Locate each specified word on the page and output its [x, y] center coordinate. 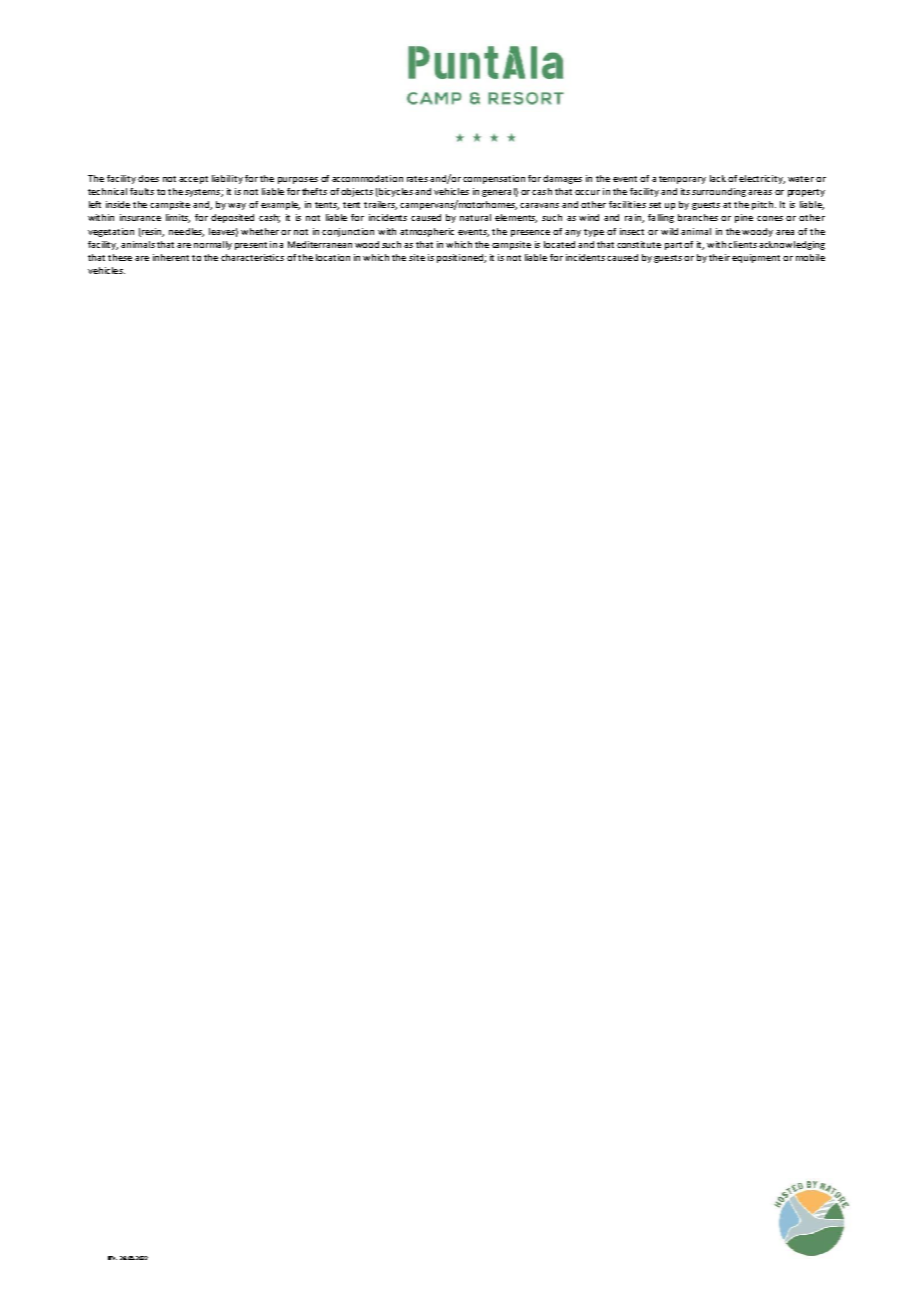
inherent [171, 257]
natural [475, 217]
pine [744, 218]
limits [178, 218]
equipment [756, 258]
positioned [461, 258]
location [333, 257]
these [120, 257]
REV [112, 1258]
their [719, 257]
